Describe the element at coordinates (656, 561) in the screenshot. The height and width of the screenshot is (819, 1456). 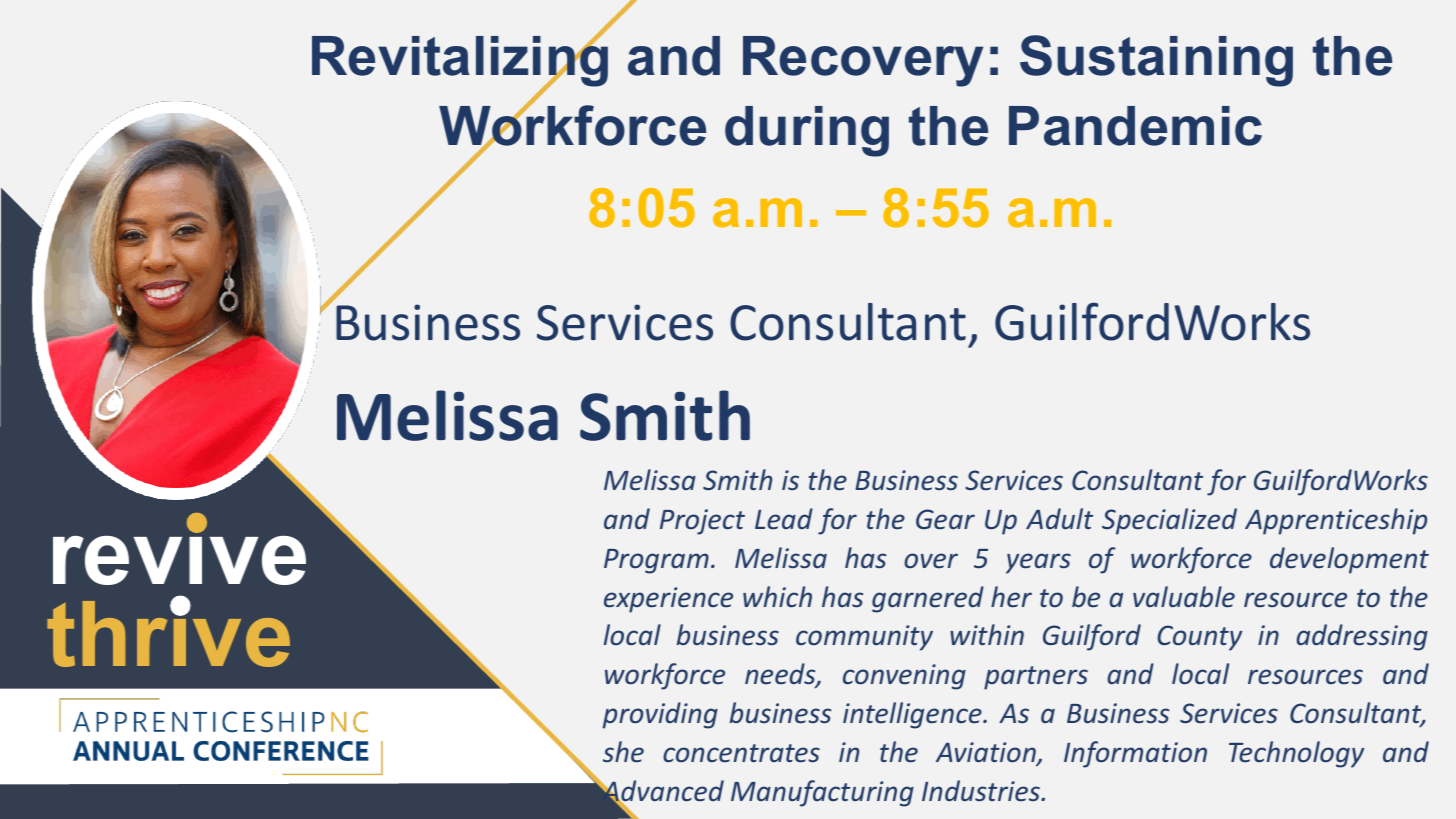
I see `Program` at that location.
